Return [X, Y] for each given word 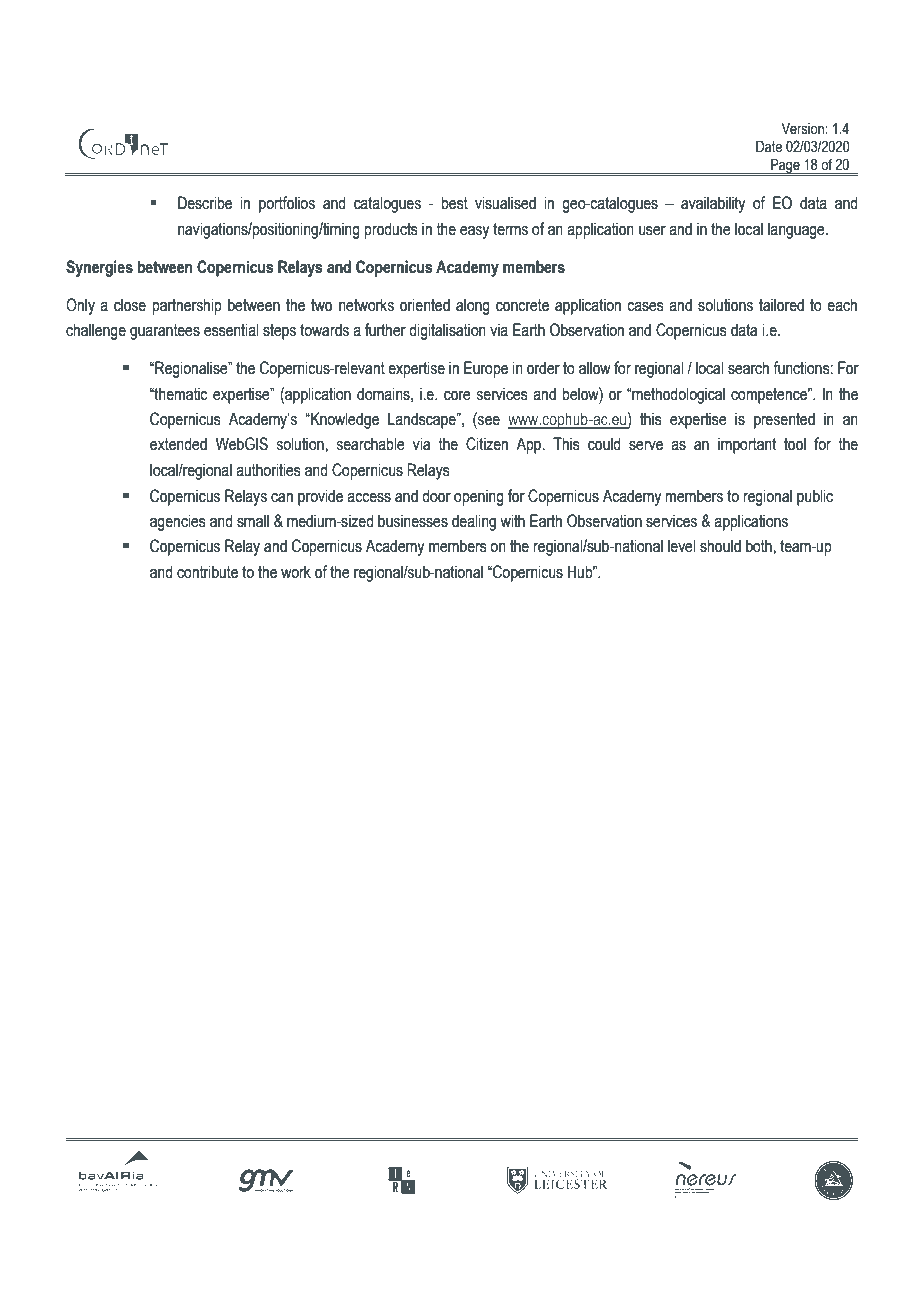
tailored [781, 305]
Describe [205, 203]
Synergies [99, 268]
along [473, 306]
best [454, 203]
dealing [474, 522]
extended [178, 444]
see [488, 422]
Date [769, 147]
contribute [207, 572]
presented [784, 420]
